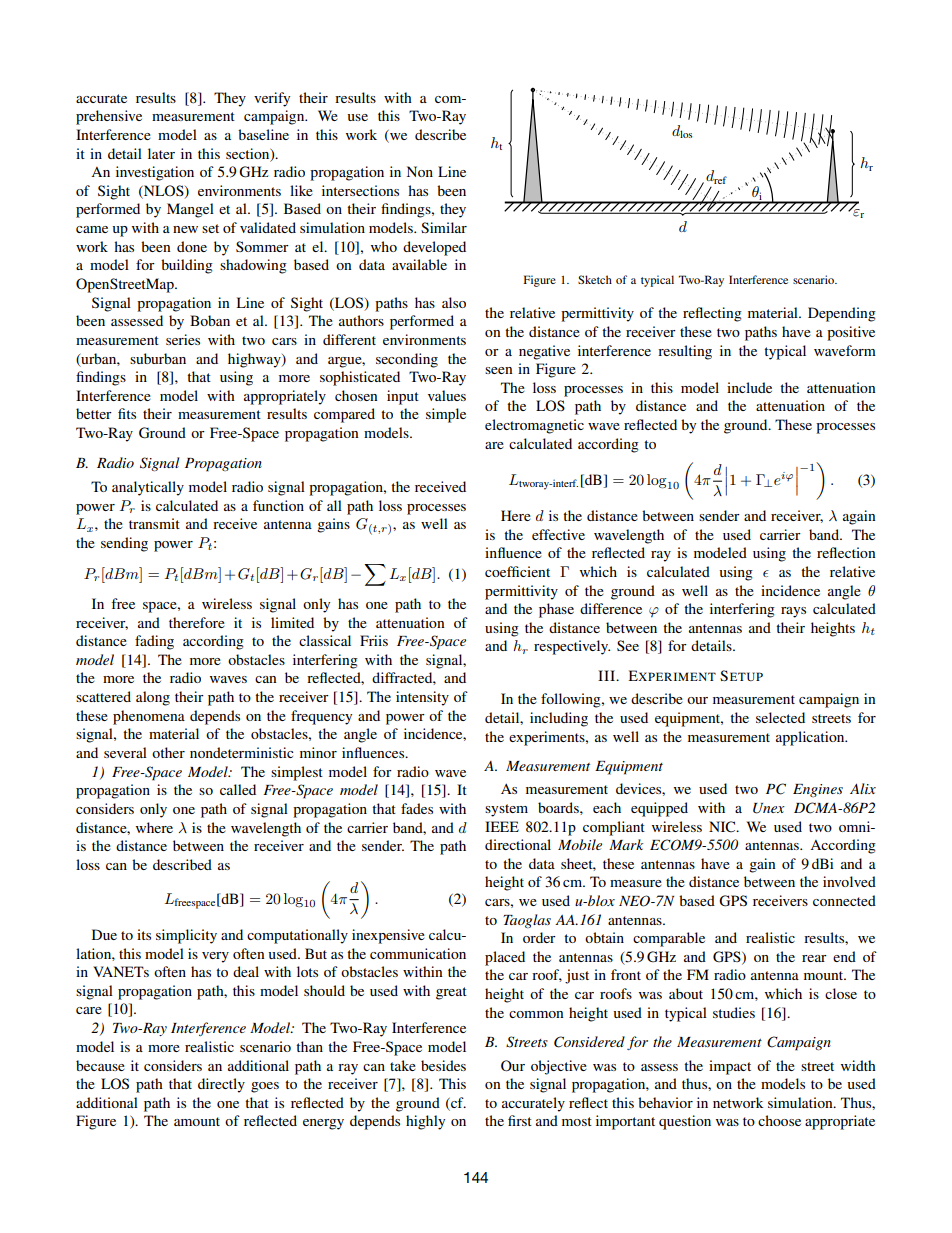 This document has width=952, height=1233. I want to click on later, so click(161, 153).
